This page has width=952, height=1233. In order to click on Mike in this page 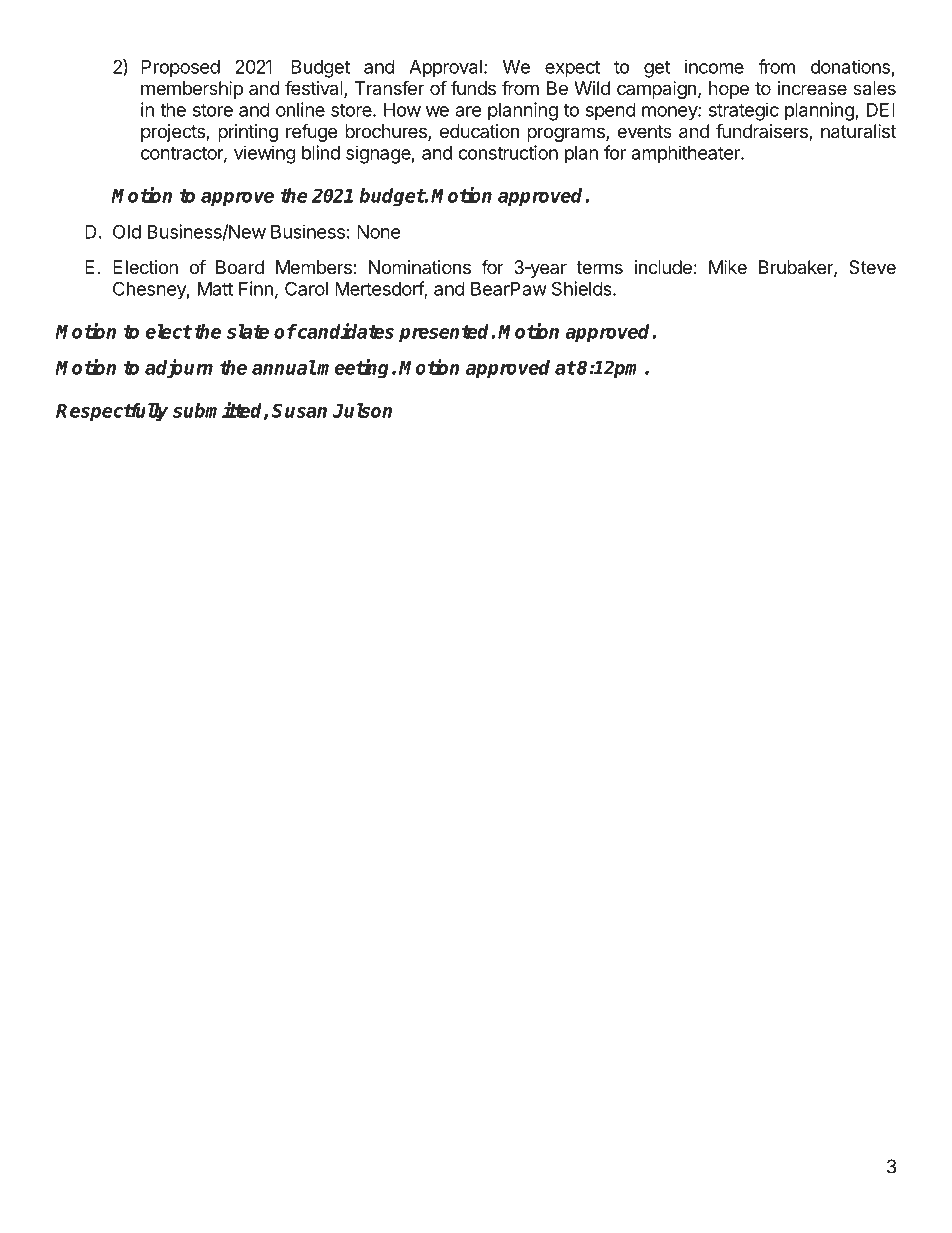, I will do `click(728, 267)`.
